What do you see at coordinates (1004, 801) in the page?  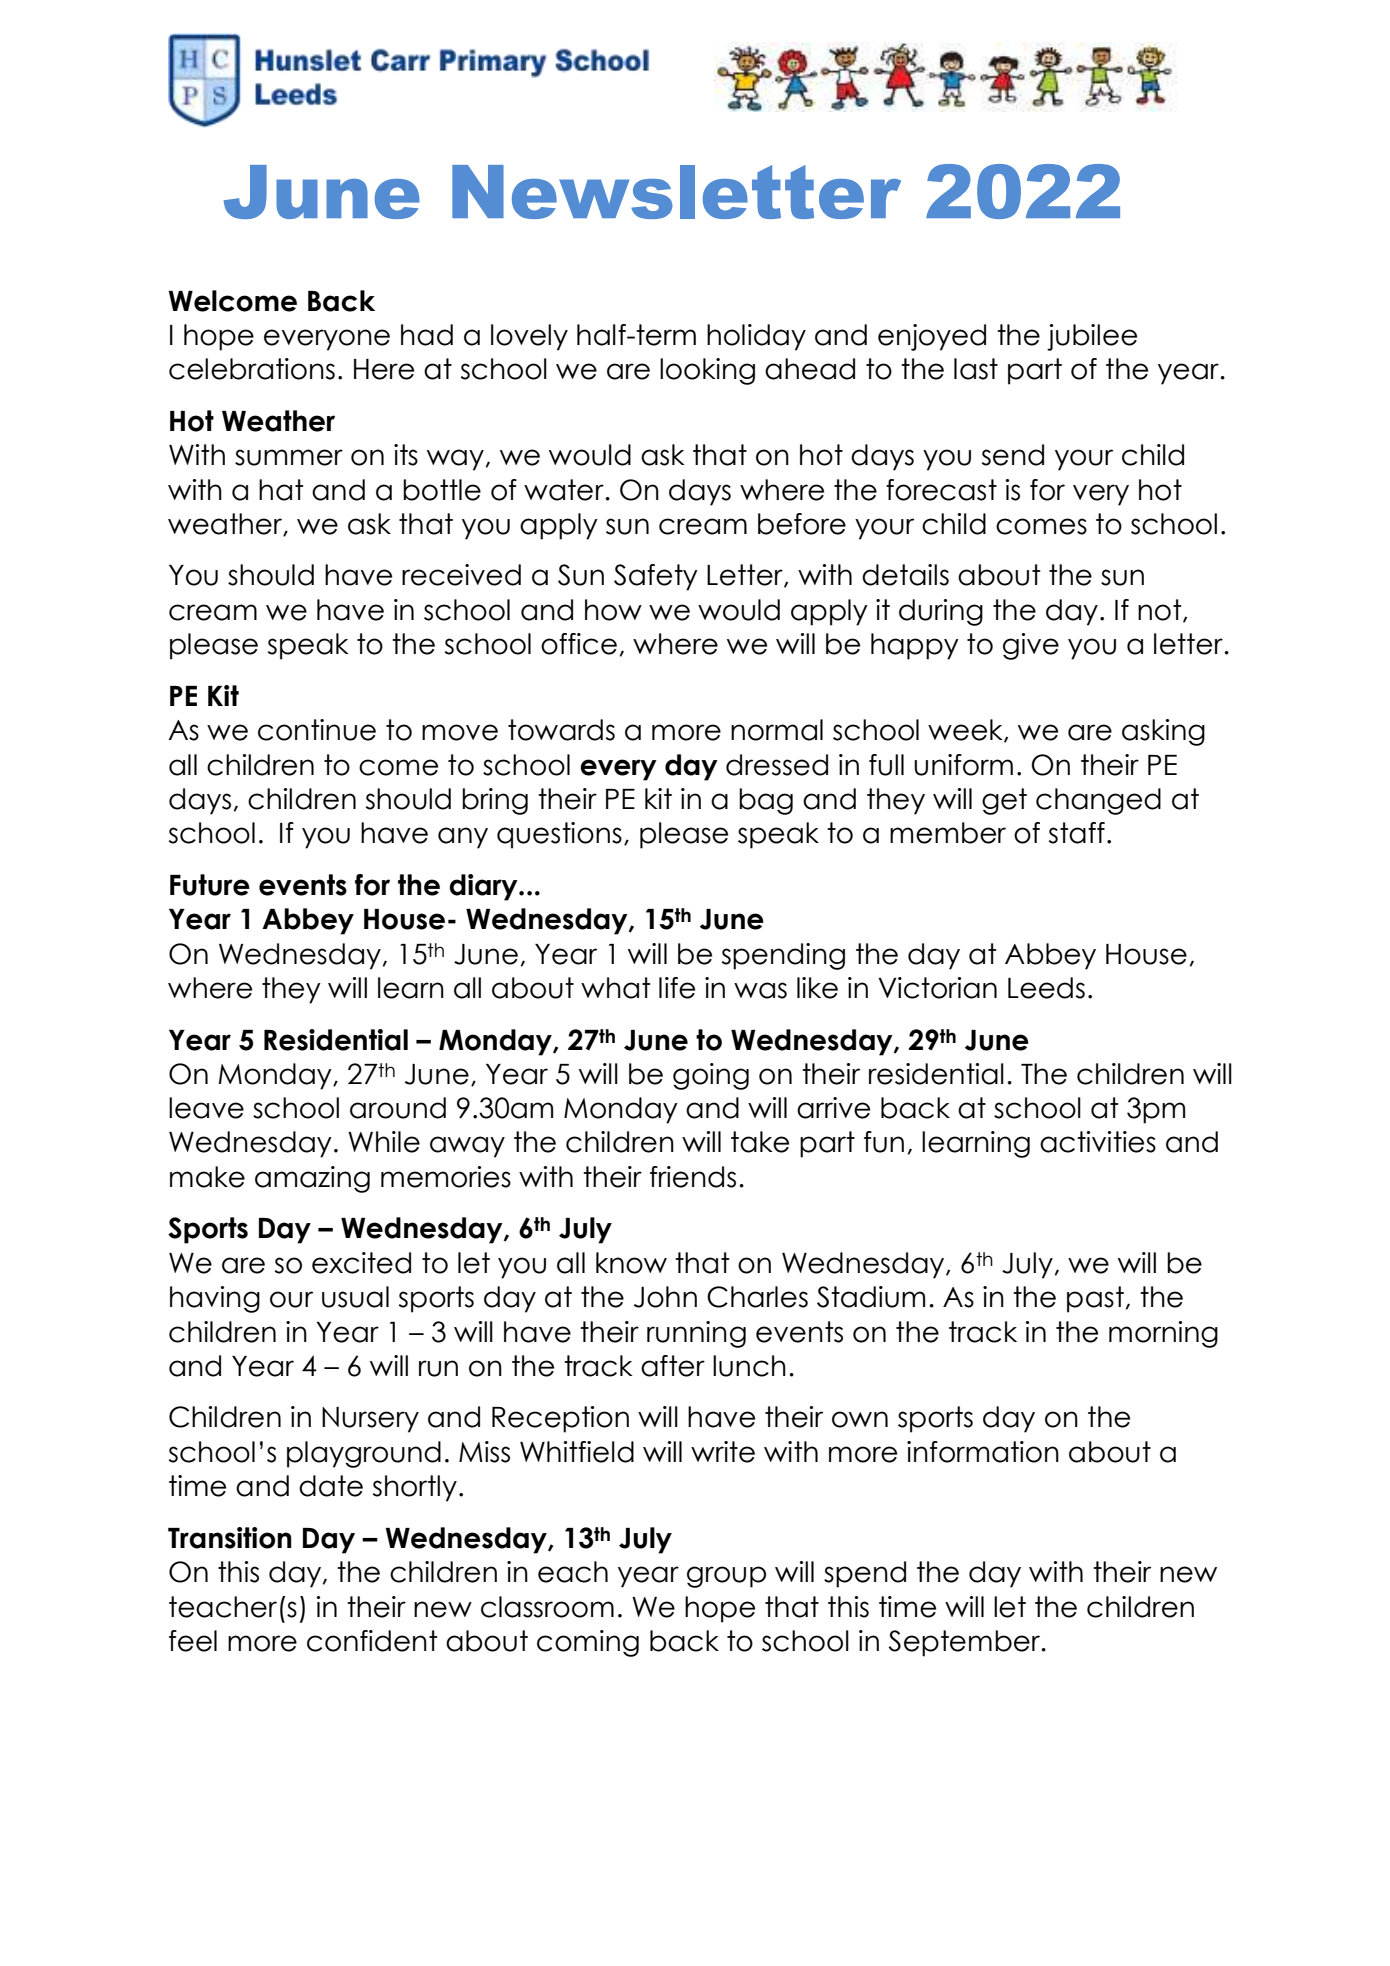 I see `get` at bounding box center [1004, 801].
